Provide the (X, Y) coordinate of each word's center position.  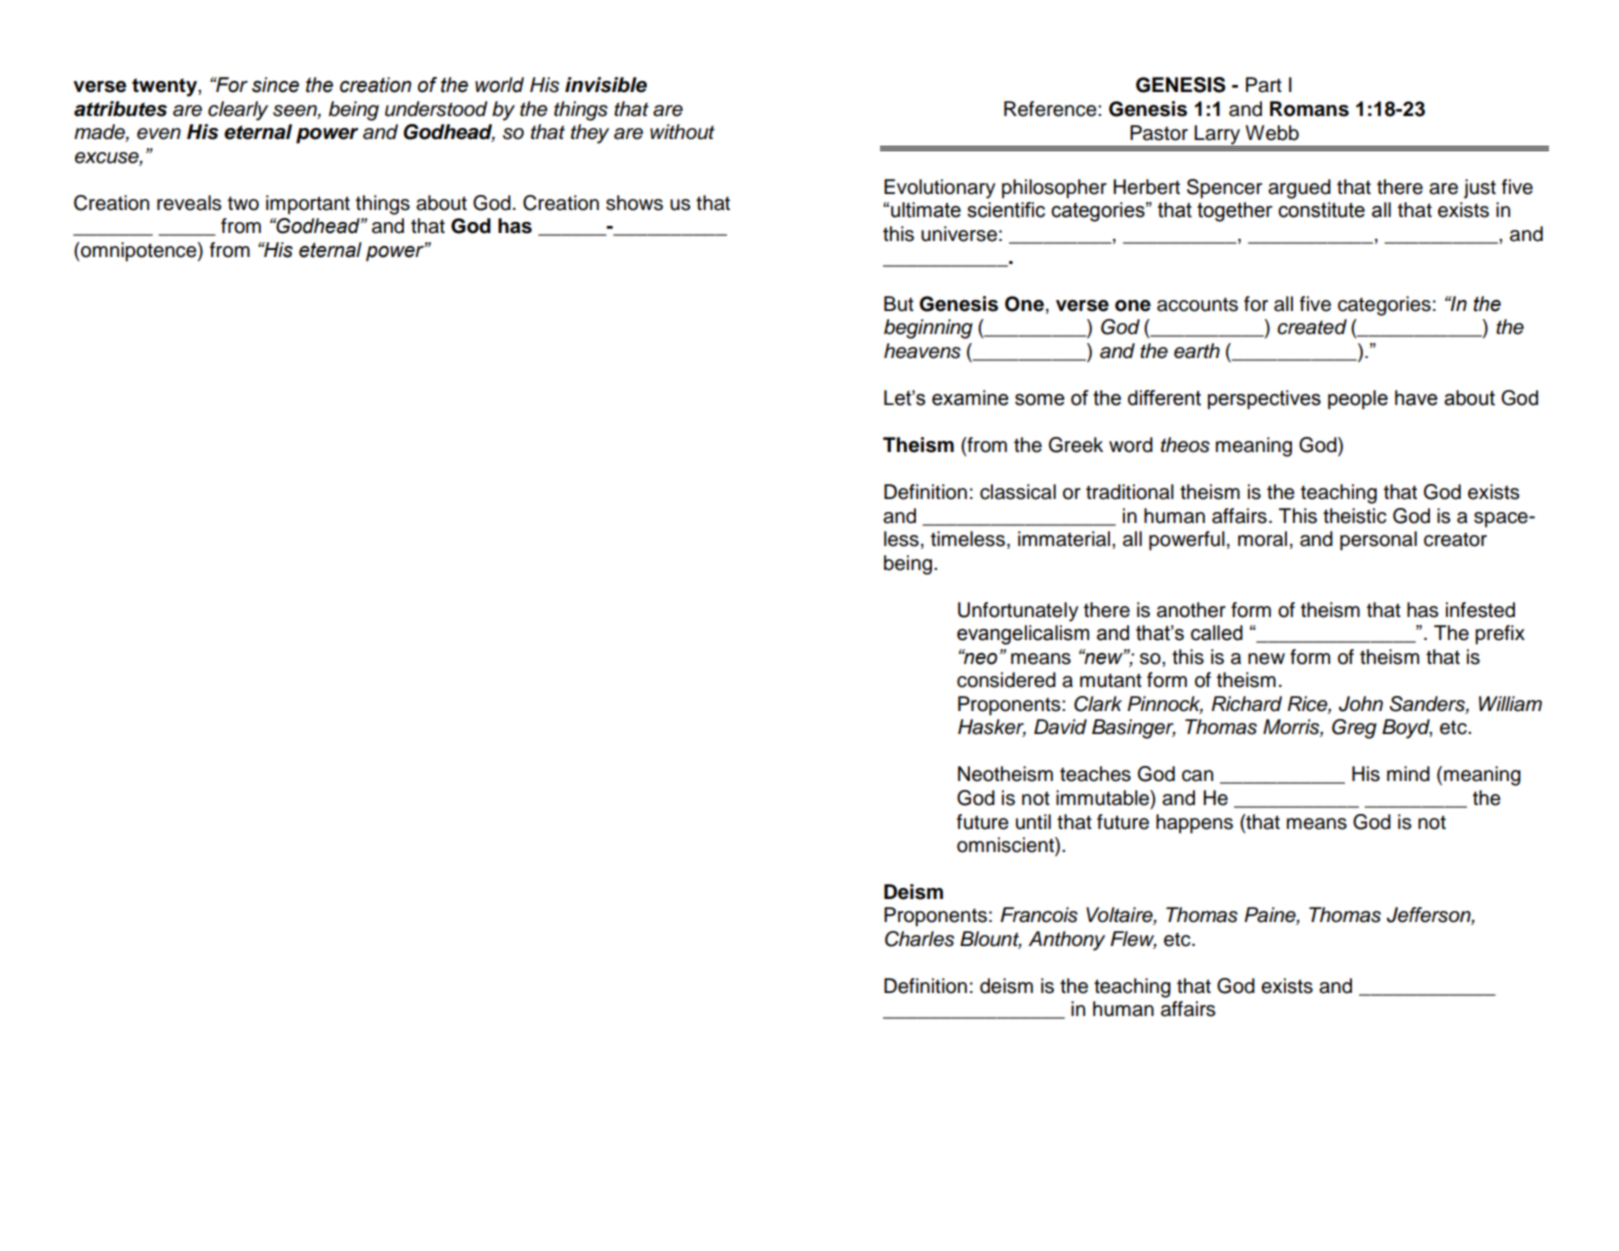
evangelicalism (1023, 635)
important (308, 205)
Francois (1039, 915)
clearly (238, 111)
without (682, 132)
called (1217, 633)
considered (1006, 680)
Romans (1309, 109)
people (1358, 399)
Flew (1133, 940)
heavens (922, 351)
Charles (919, 939)
